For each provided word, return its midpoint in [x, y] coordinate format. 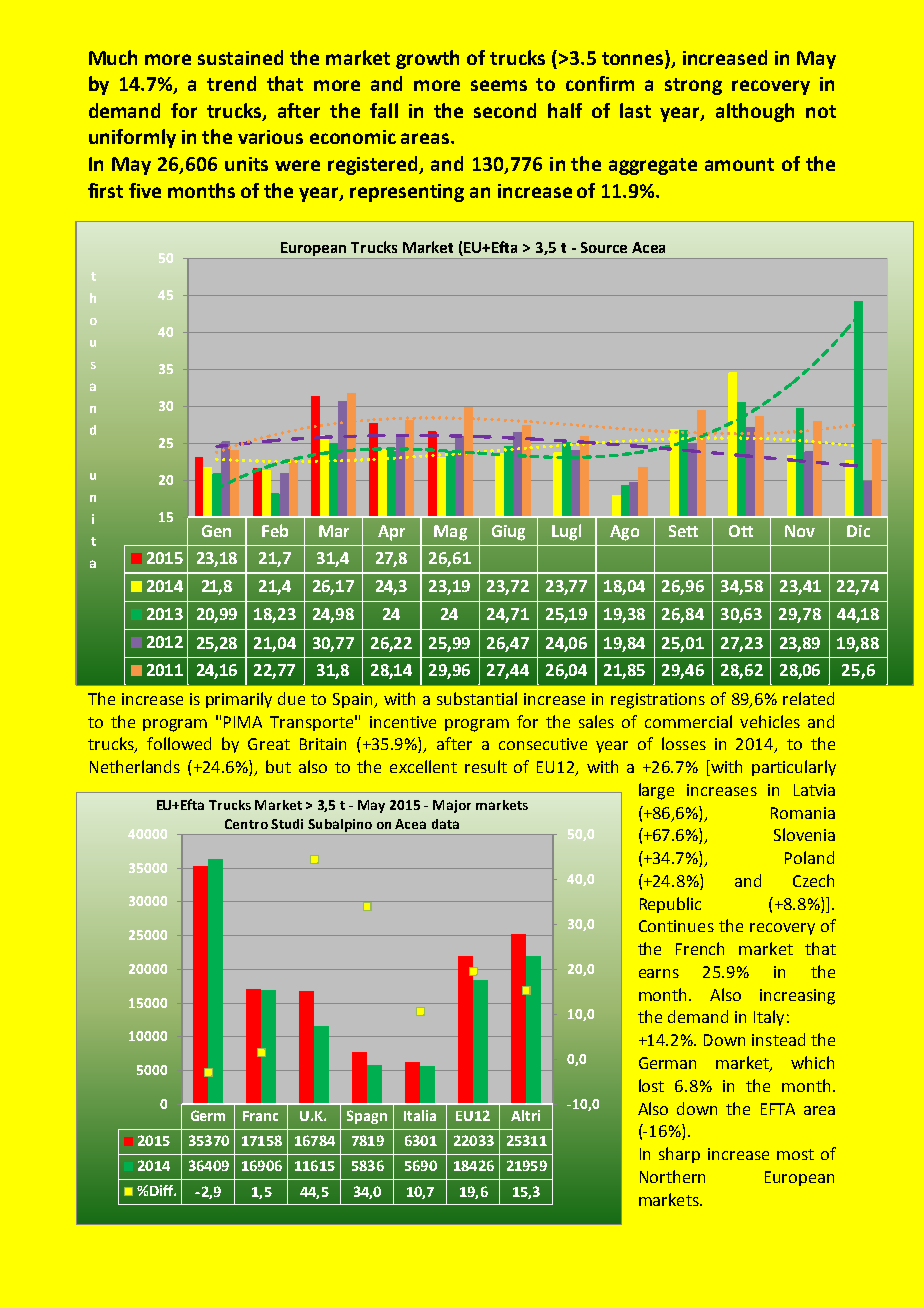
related [808, 698]
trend [231, 83]
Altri [525, 1115]
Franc [260, 1116]
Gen [216, 531]
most [795, 1154]
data [445, 824]
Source [604, 247]
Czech [813, 880]
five [145, 190]
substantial [477, 698]
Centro [246, 824]
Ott [741, 531]
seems [499, 85]
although [755, 112]
